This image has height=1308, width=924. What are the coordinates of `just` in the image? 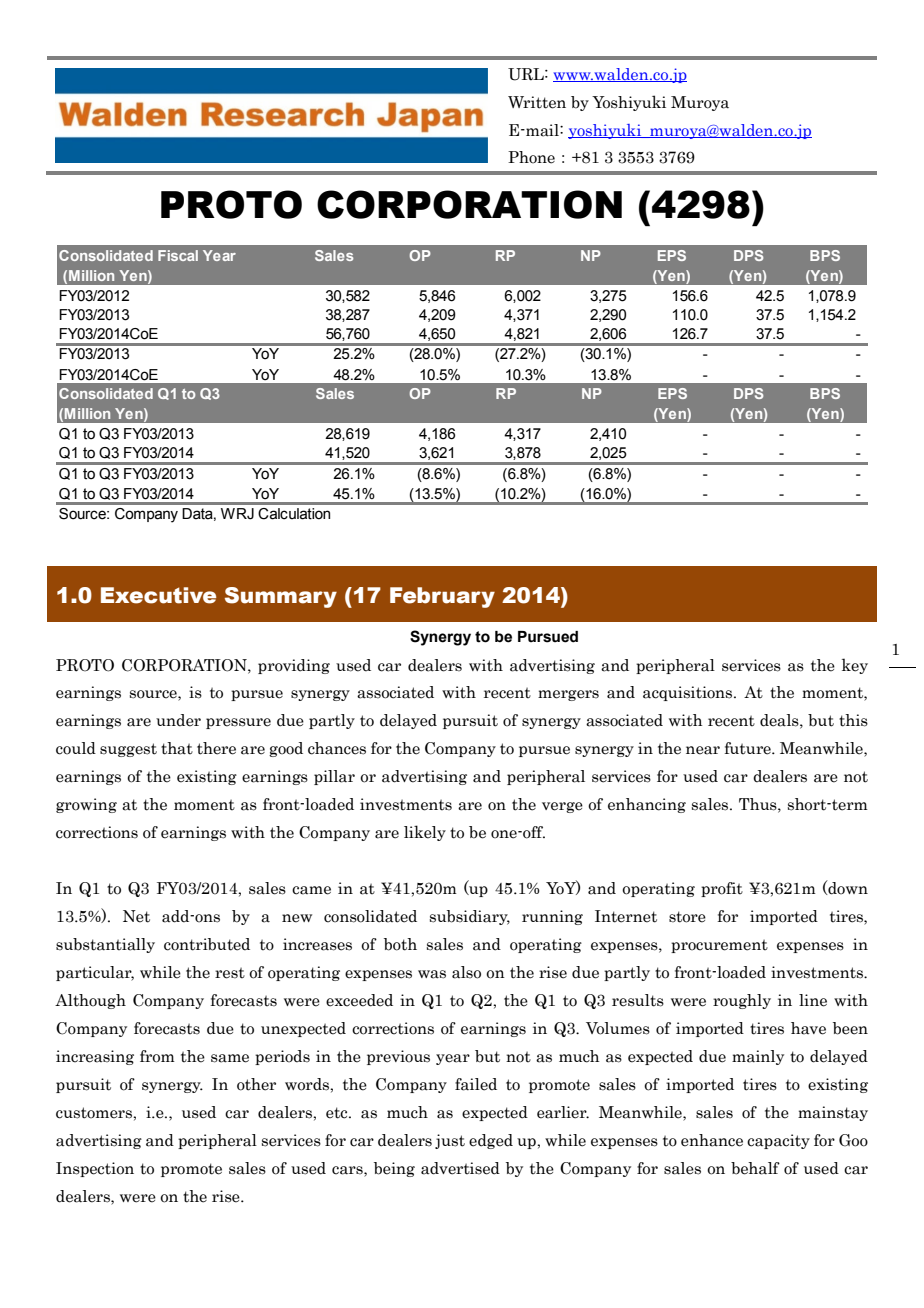 It's located at (450, 1141).
